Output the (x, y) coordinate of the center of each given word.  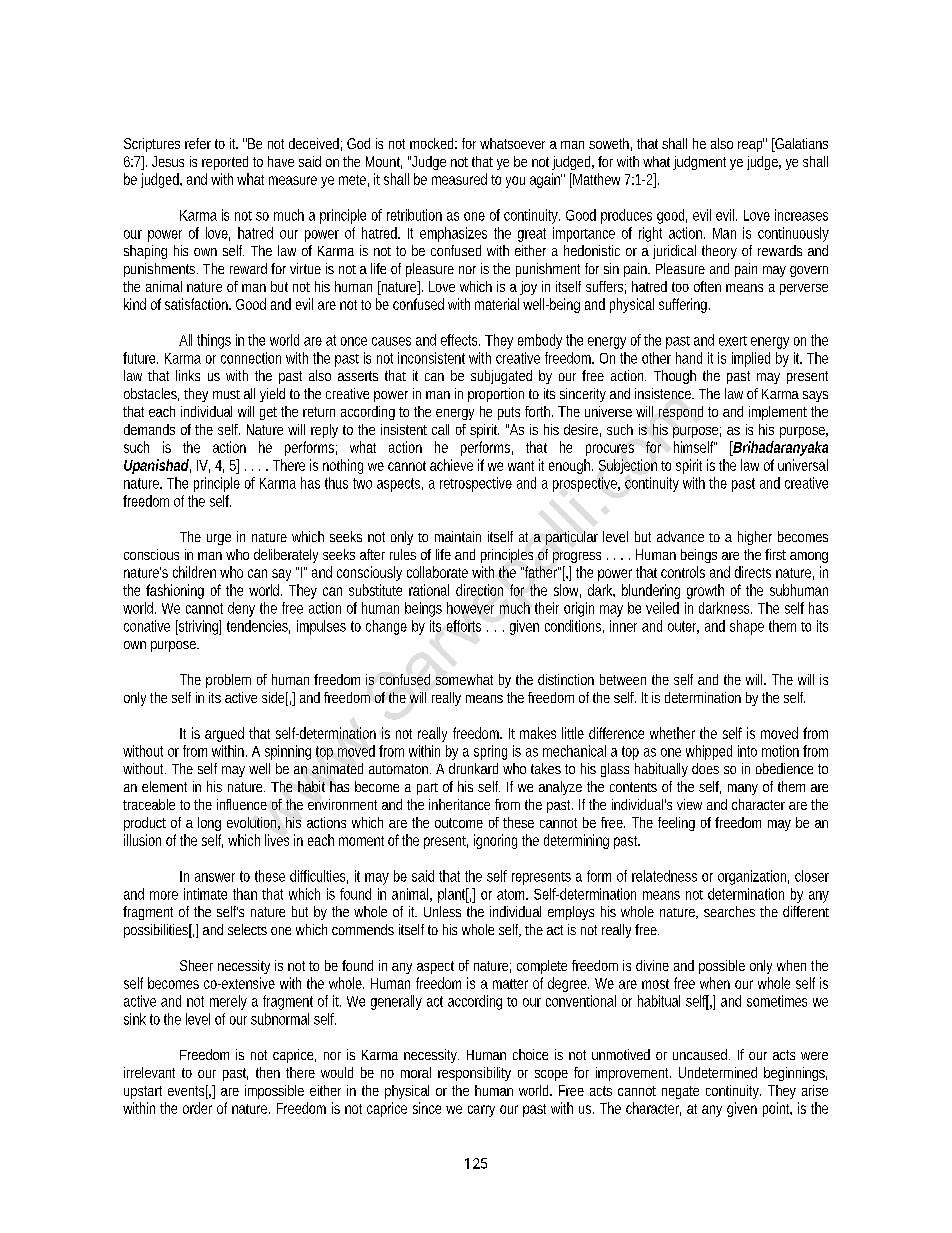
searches (729, 911)
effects (460, 340)
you (515, 182)
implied (751, 359)
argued (224, 734)
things (214, 341)
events (188, 1091)
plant (453, 895)
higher (755, 538)
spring (490, 752)
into (747, 751)
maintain (458, 536)
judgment (699, 163)
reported (225, 163)
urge (219, 539)
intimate (205, 894)
